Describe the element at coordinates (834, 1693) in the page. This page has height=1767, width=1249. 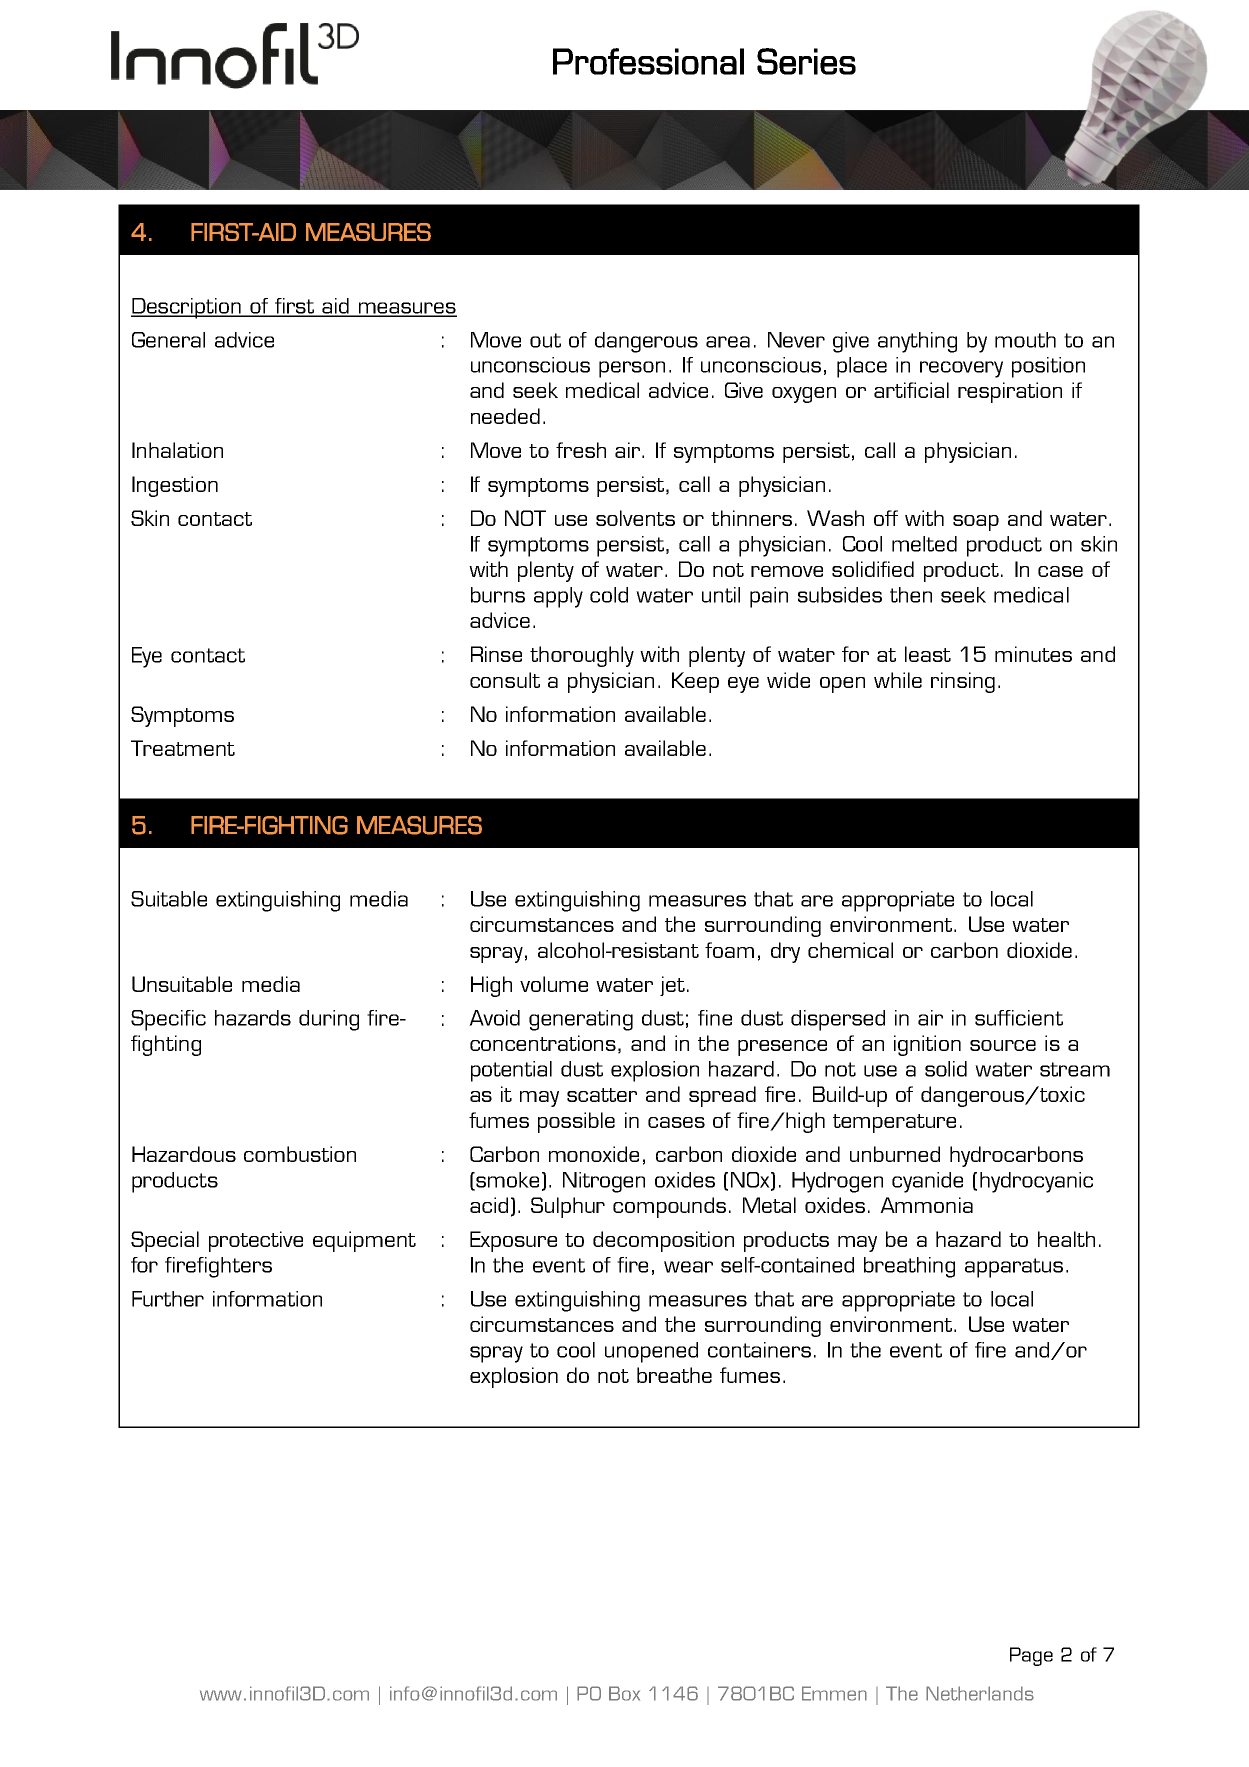
I see `Emmen` at that location.
